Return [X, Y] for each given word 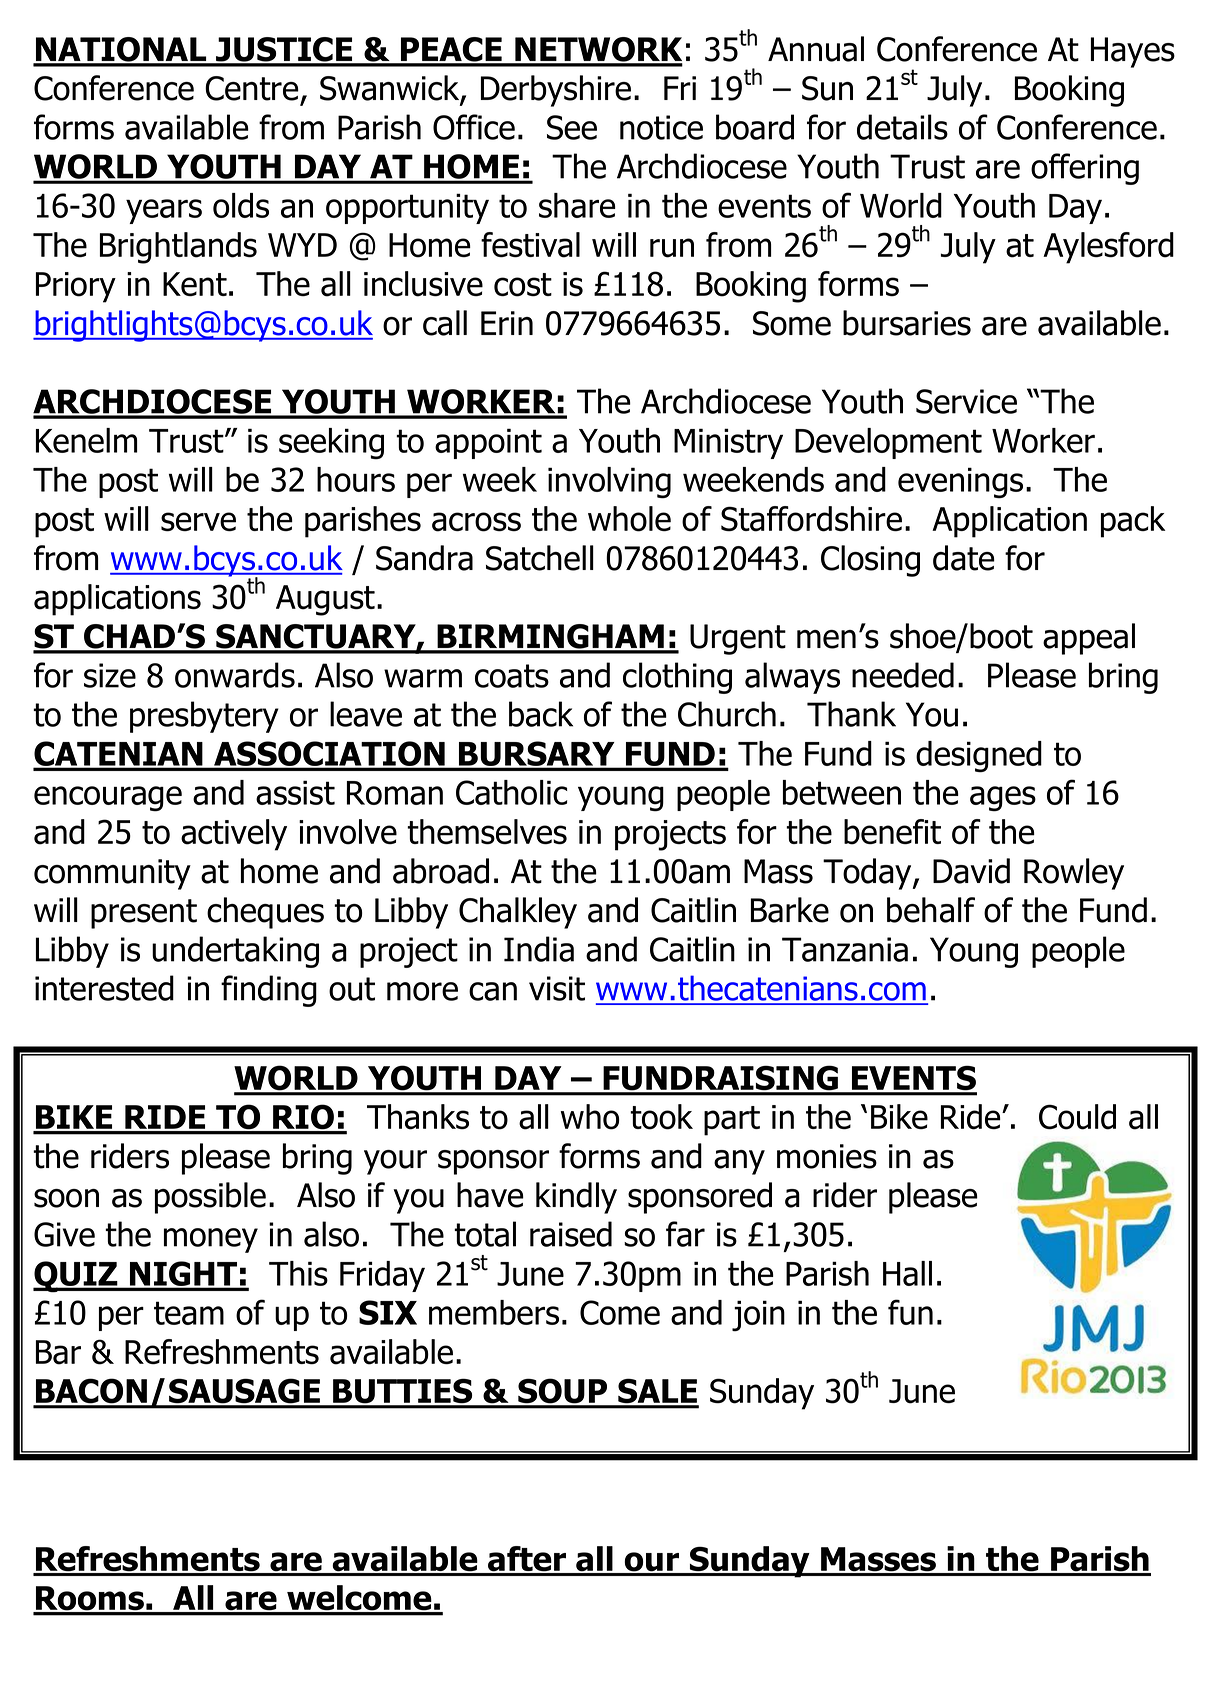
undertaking [235, 952]
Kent [195, 284]
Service [966, 401]
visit [557, 988]
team [189, 1313]
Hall [907, 1273]
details [902, 127]
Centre [252, 88]
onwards [235, 675]
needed [903, 675]
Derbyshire [556, 91]
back [541, 714]
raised [571, 1234]
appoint [488, 443]
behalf [931, 910]
